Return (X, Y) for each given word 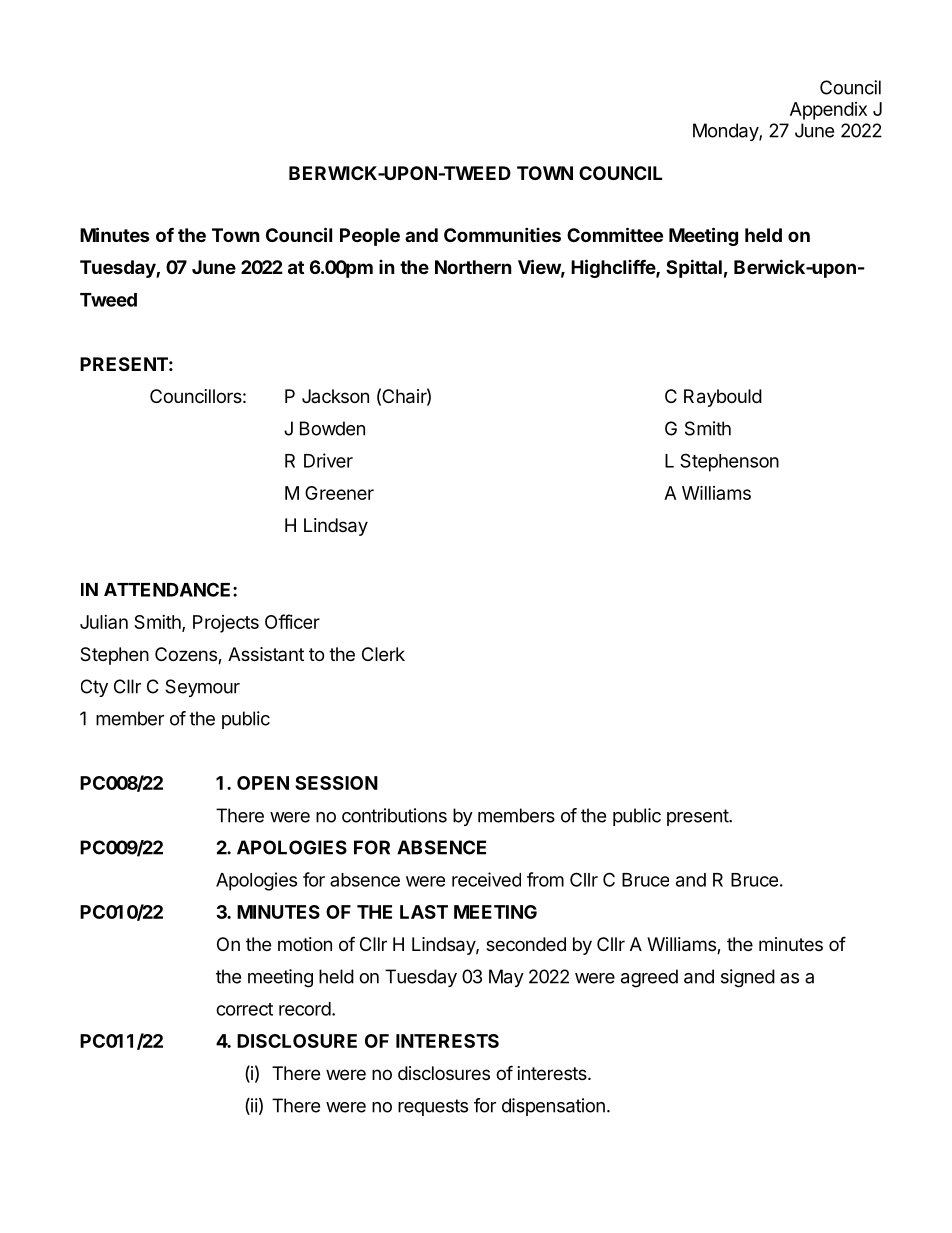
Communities (502, 234)
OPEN (263, 783)
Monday (726, 132)
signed (748, 978)
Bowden (332, 428)
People (370, 237)
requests (433, 1107)
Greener (339, 493)
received (486, 879)
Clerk (383, 654)
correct (244, 1009)
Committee (615, 234)
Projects (226, 624)
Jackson (335, 396)
